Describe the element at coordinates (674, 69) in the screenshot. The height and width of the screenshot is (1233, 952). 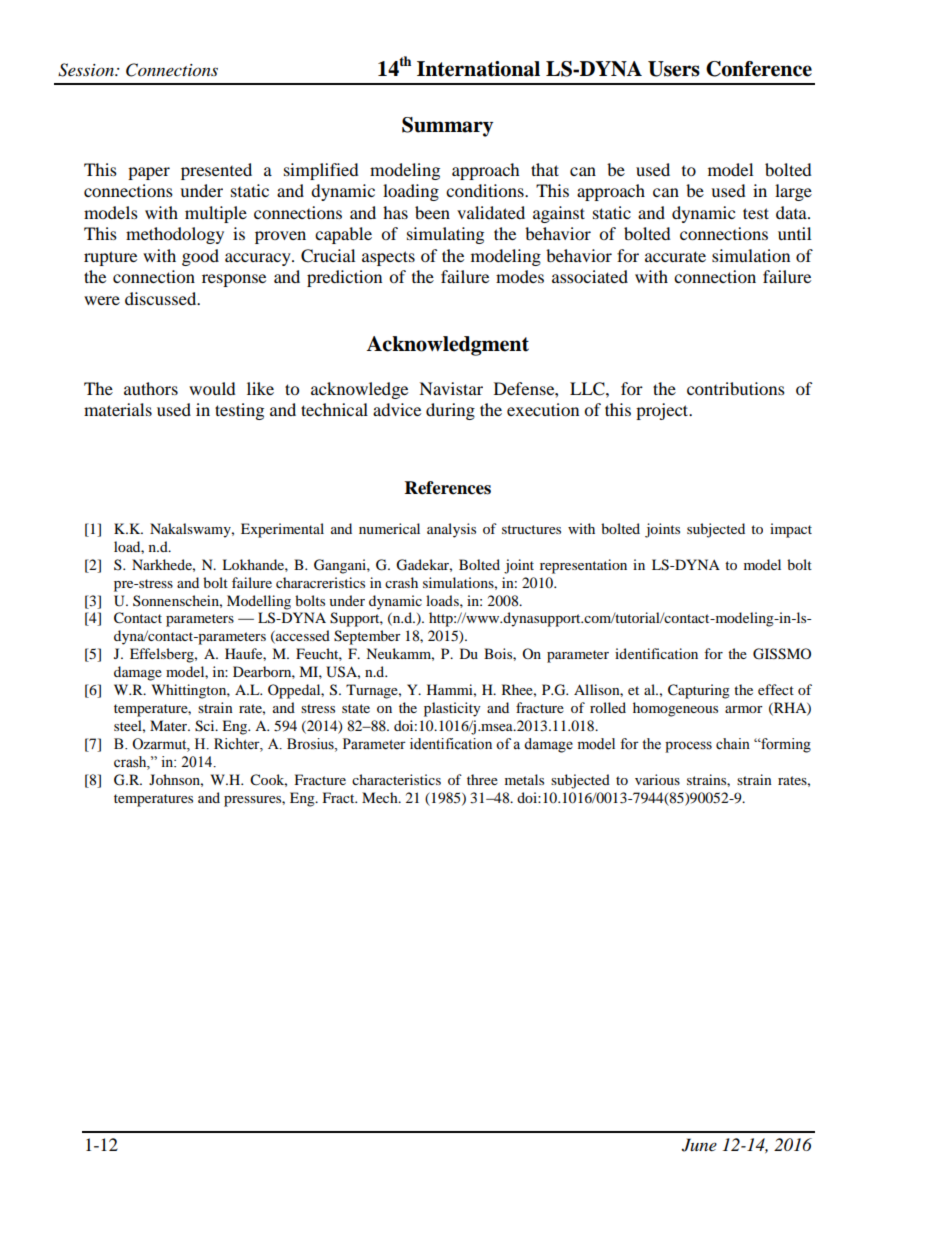
I see `Users` at that location.
